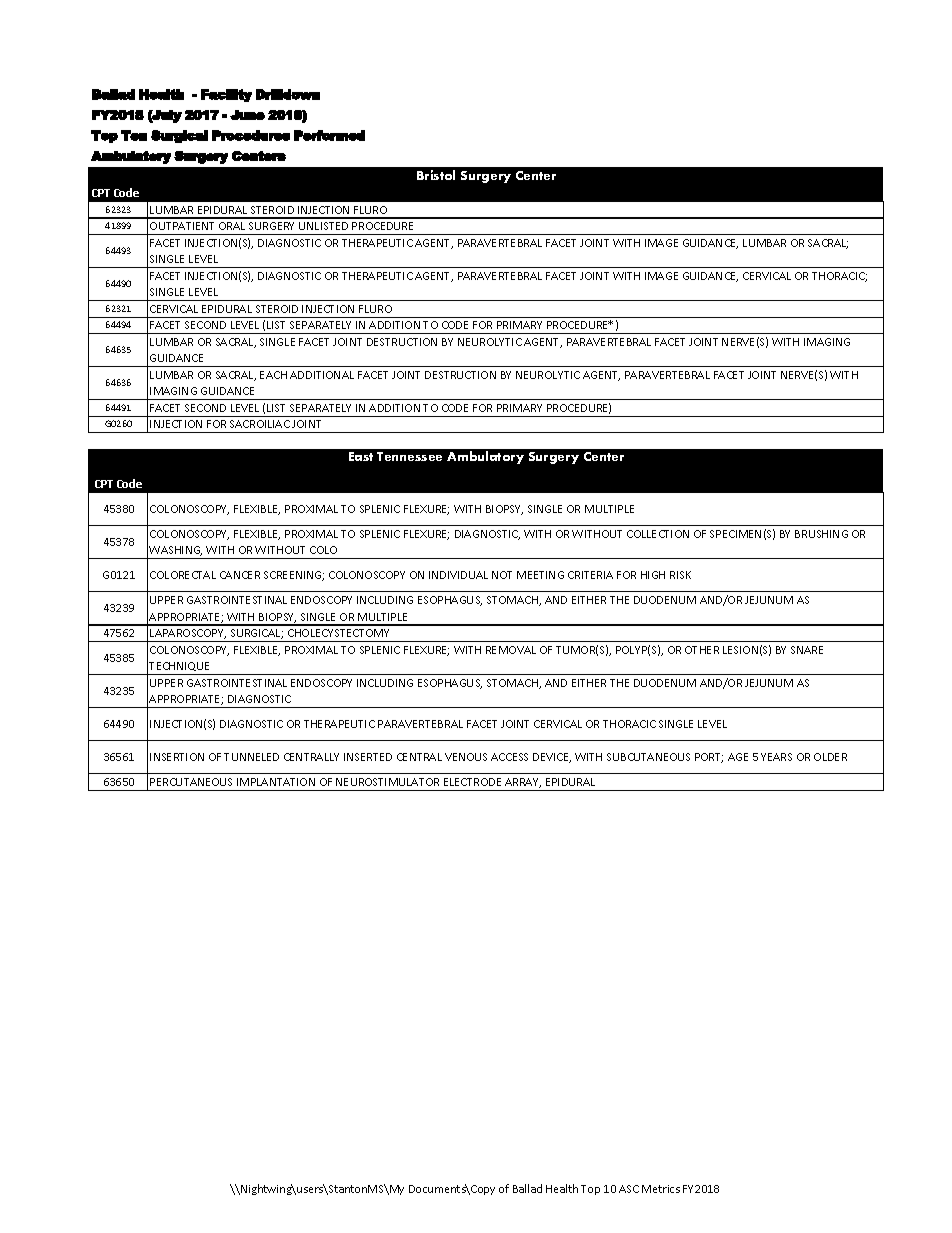 Image resolution: width=952 pixels, height=1233 pixels. Describe the element at coordinates (821, 534) in the document. I see `BRUSHING` at that location.
